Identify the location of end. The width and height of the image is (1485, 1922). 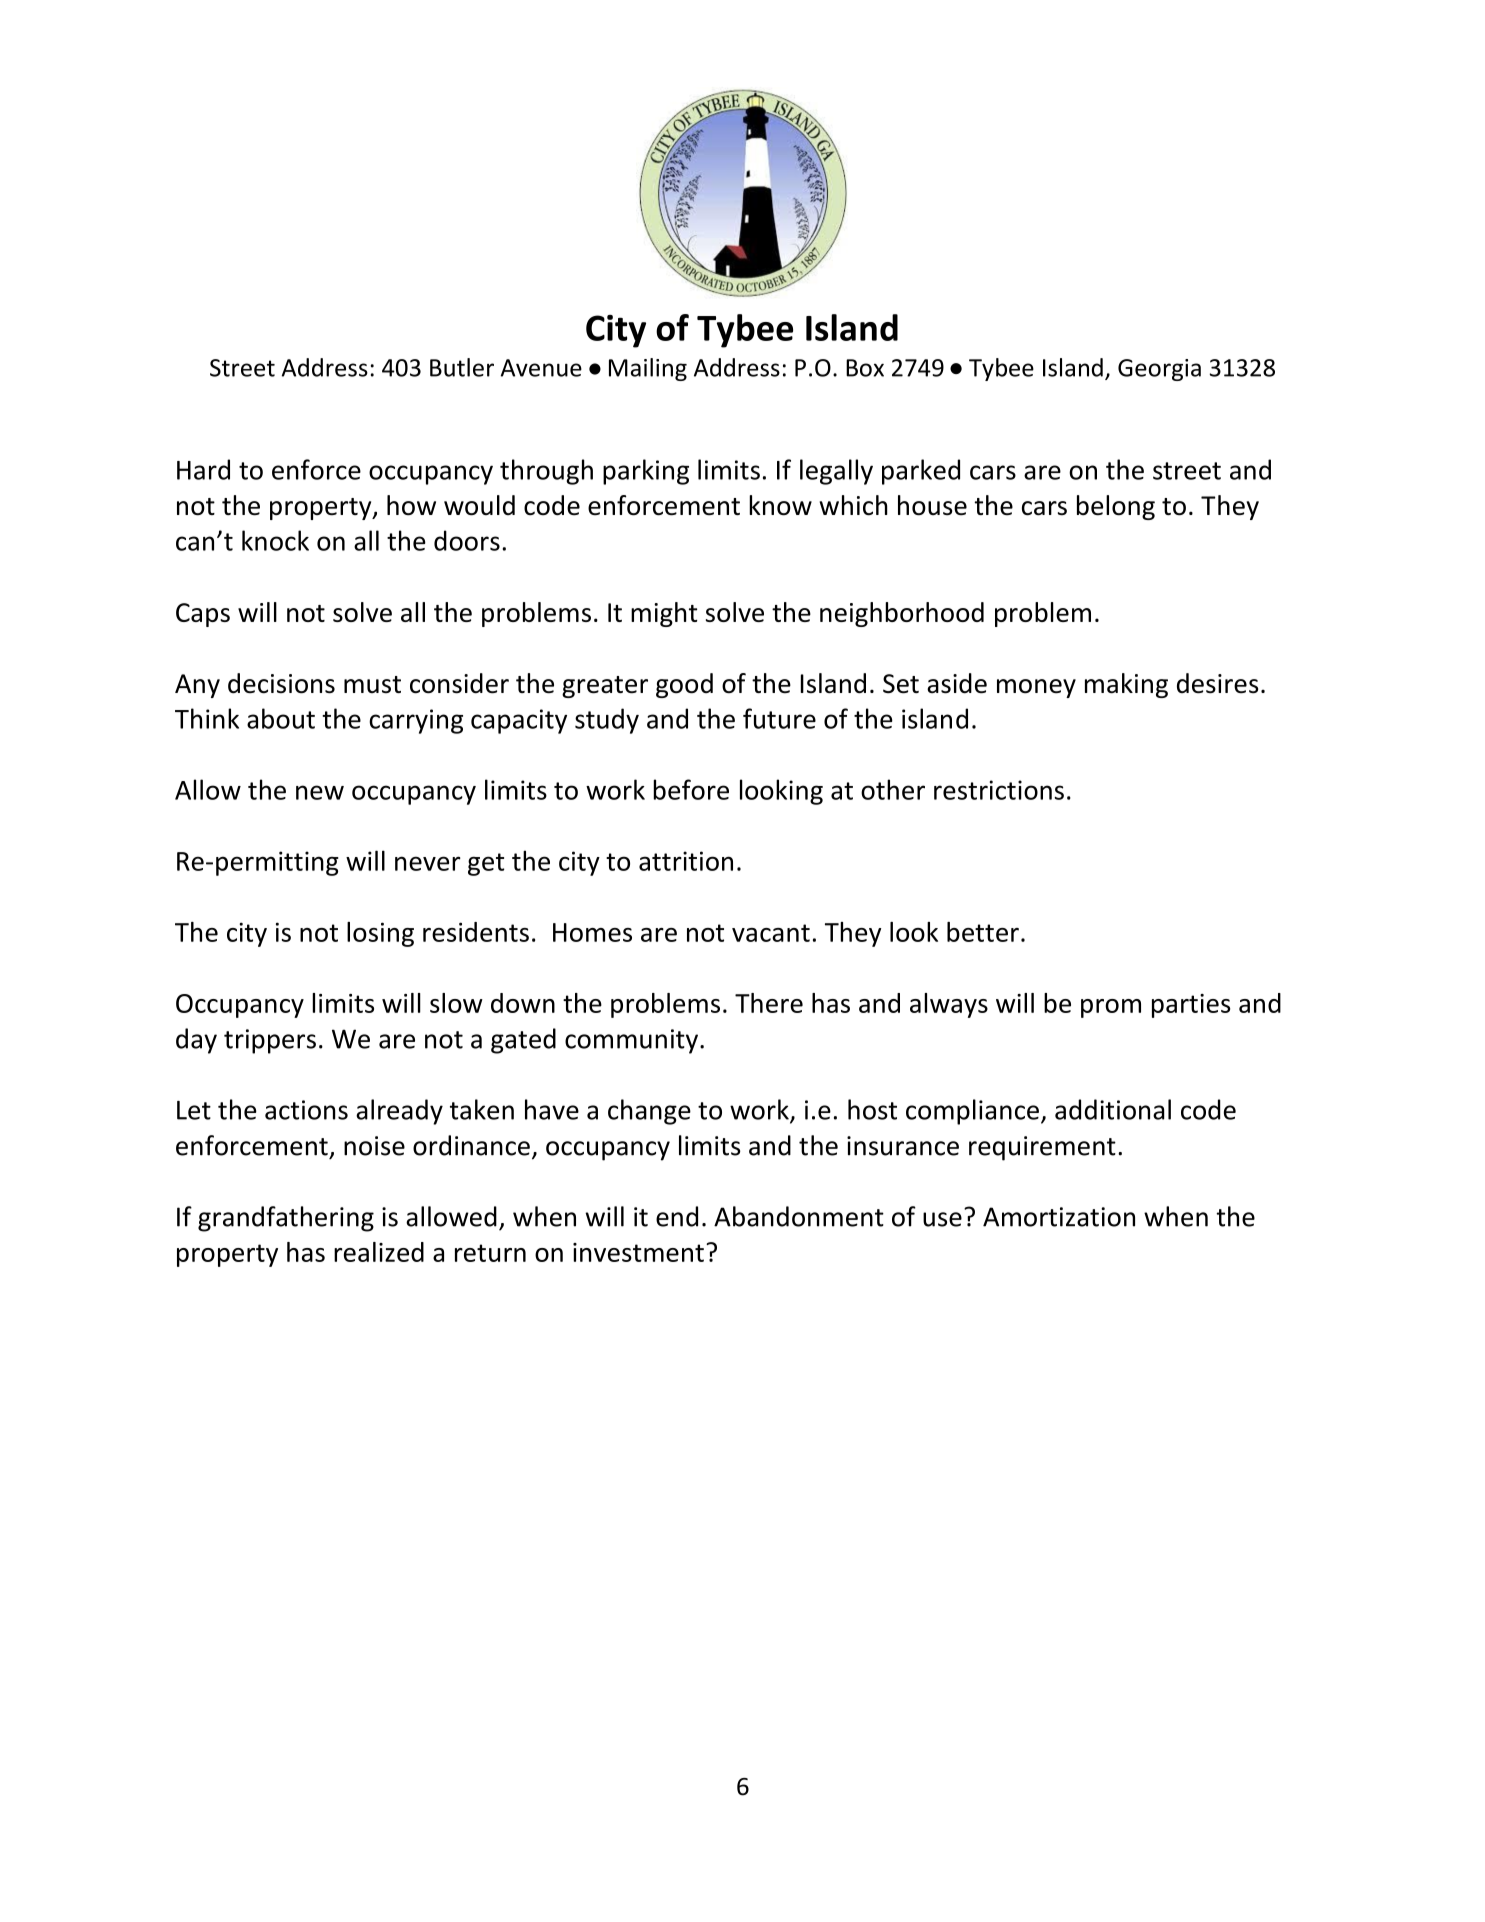
(677, 1216).
